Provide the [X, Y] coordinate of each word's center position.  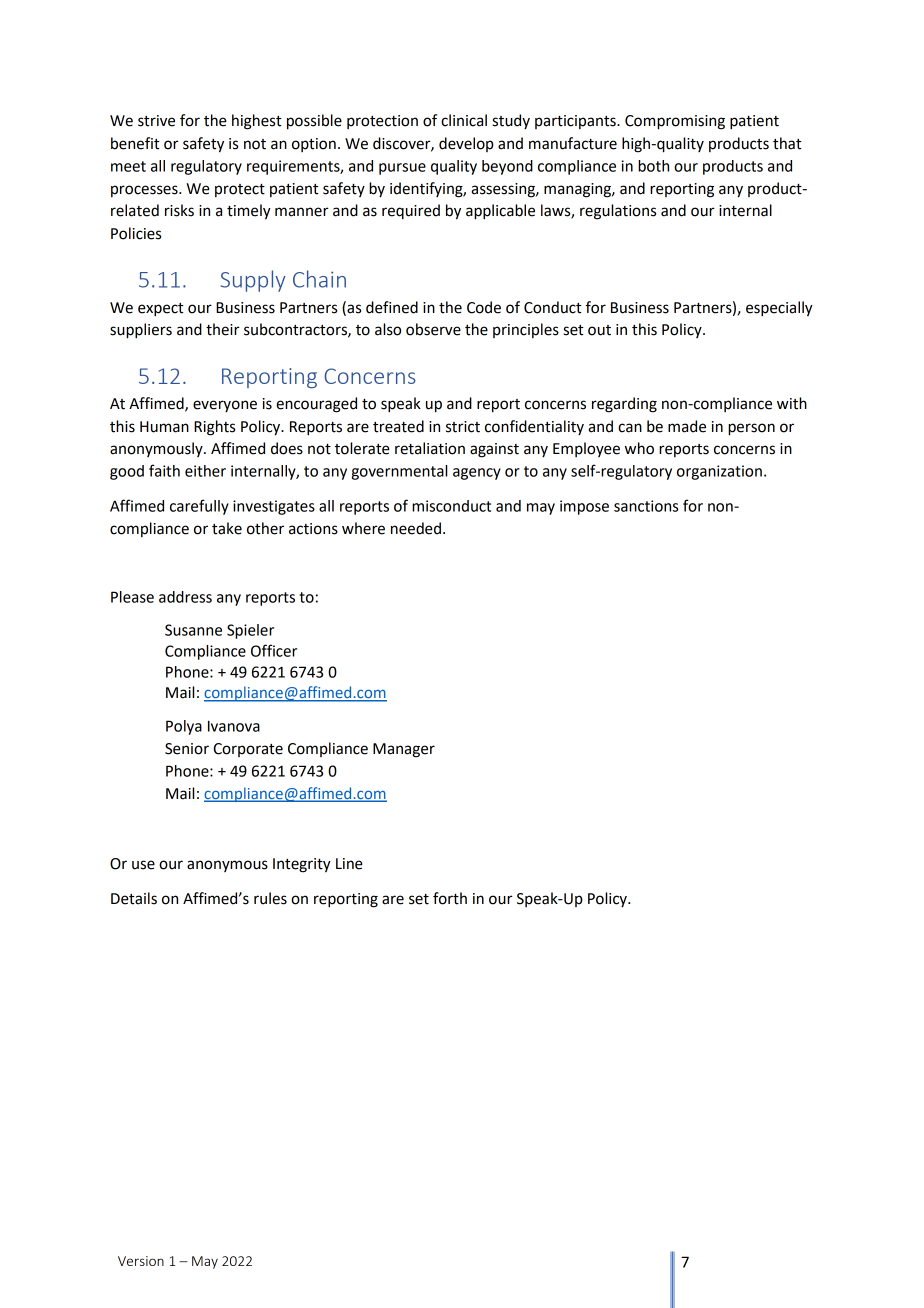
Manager [404, 750]
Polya [184, 727]
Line [349, 864]
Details [134, 898]
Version [141, 1261]
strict [463, 427]
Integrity [302, 865]
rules [270, 898]
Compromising [675, 122]
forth [450, 898]
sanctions [646, 506]
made [687, 426]
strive [156, 121]
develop [466, 144]
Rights [214, 428]
